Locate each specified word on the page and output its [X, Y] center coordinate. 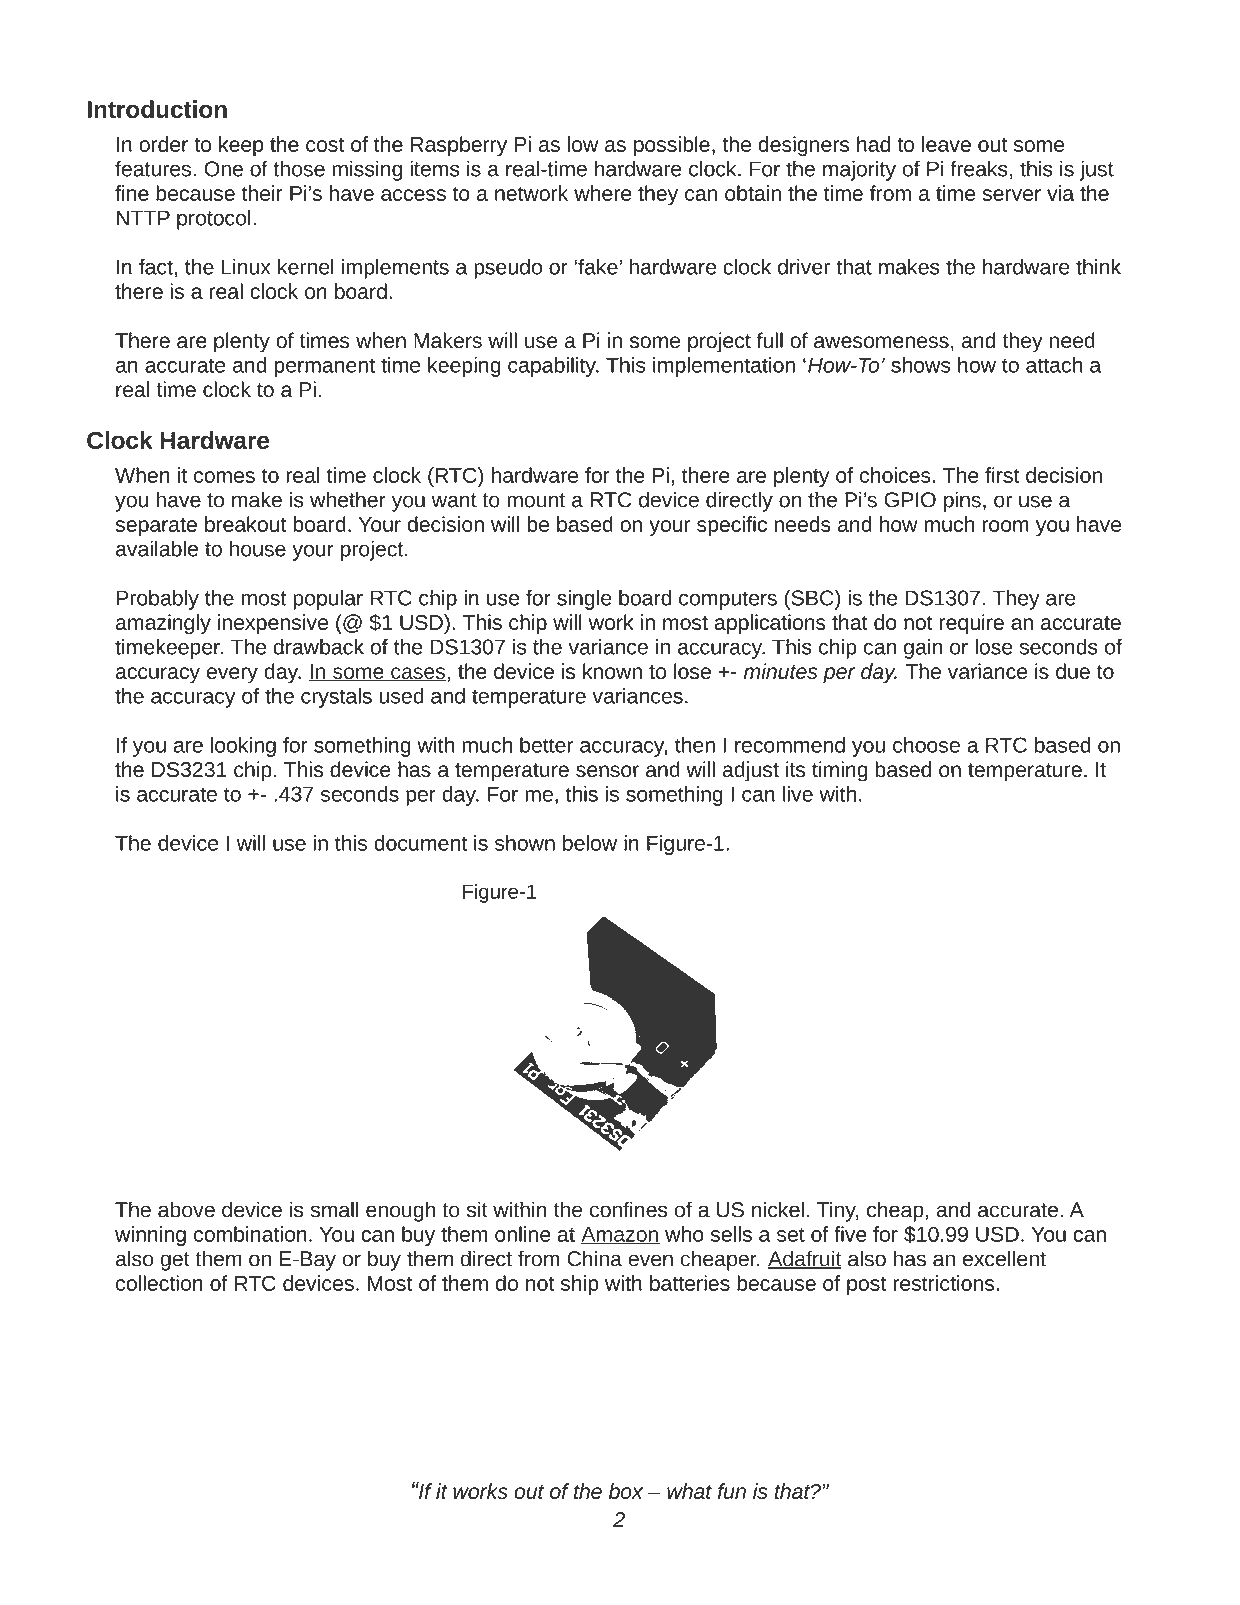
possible [672, 146]
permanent [324, 367]
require [972, 624]
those [299, 168]
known [612, 671]
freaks [979, 168]
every [232, 675]
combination [250, 1234]
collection [159, 1283]
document [420, 843]
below [590, 843]
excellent [1004, 1258]
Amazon [620, 1235]
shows [920, 365]
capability [553, 367]
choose [926, 745]
